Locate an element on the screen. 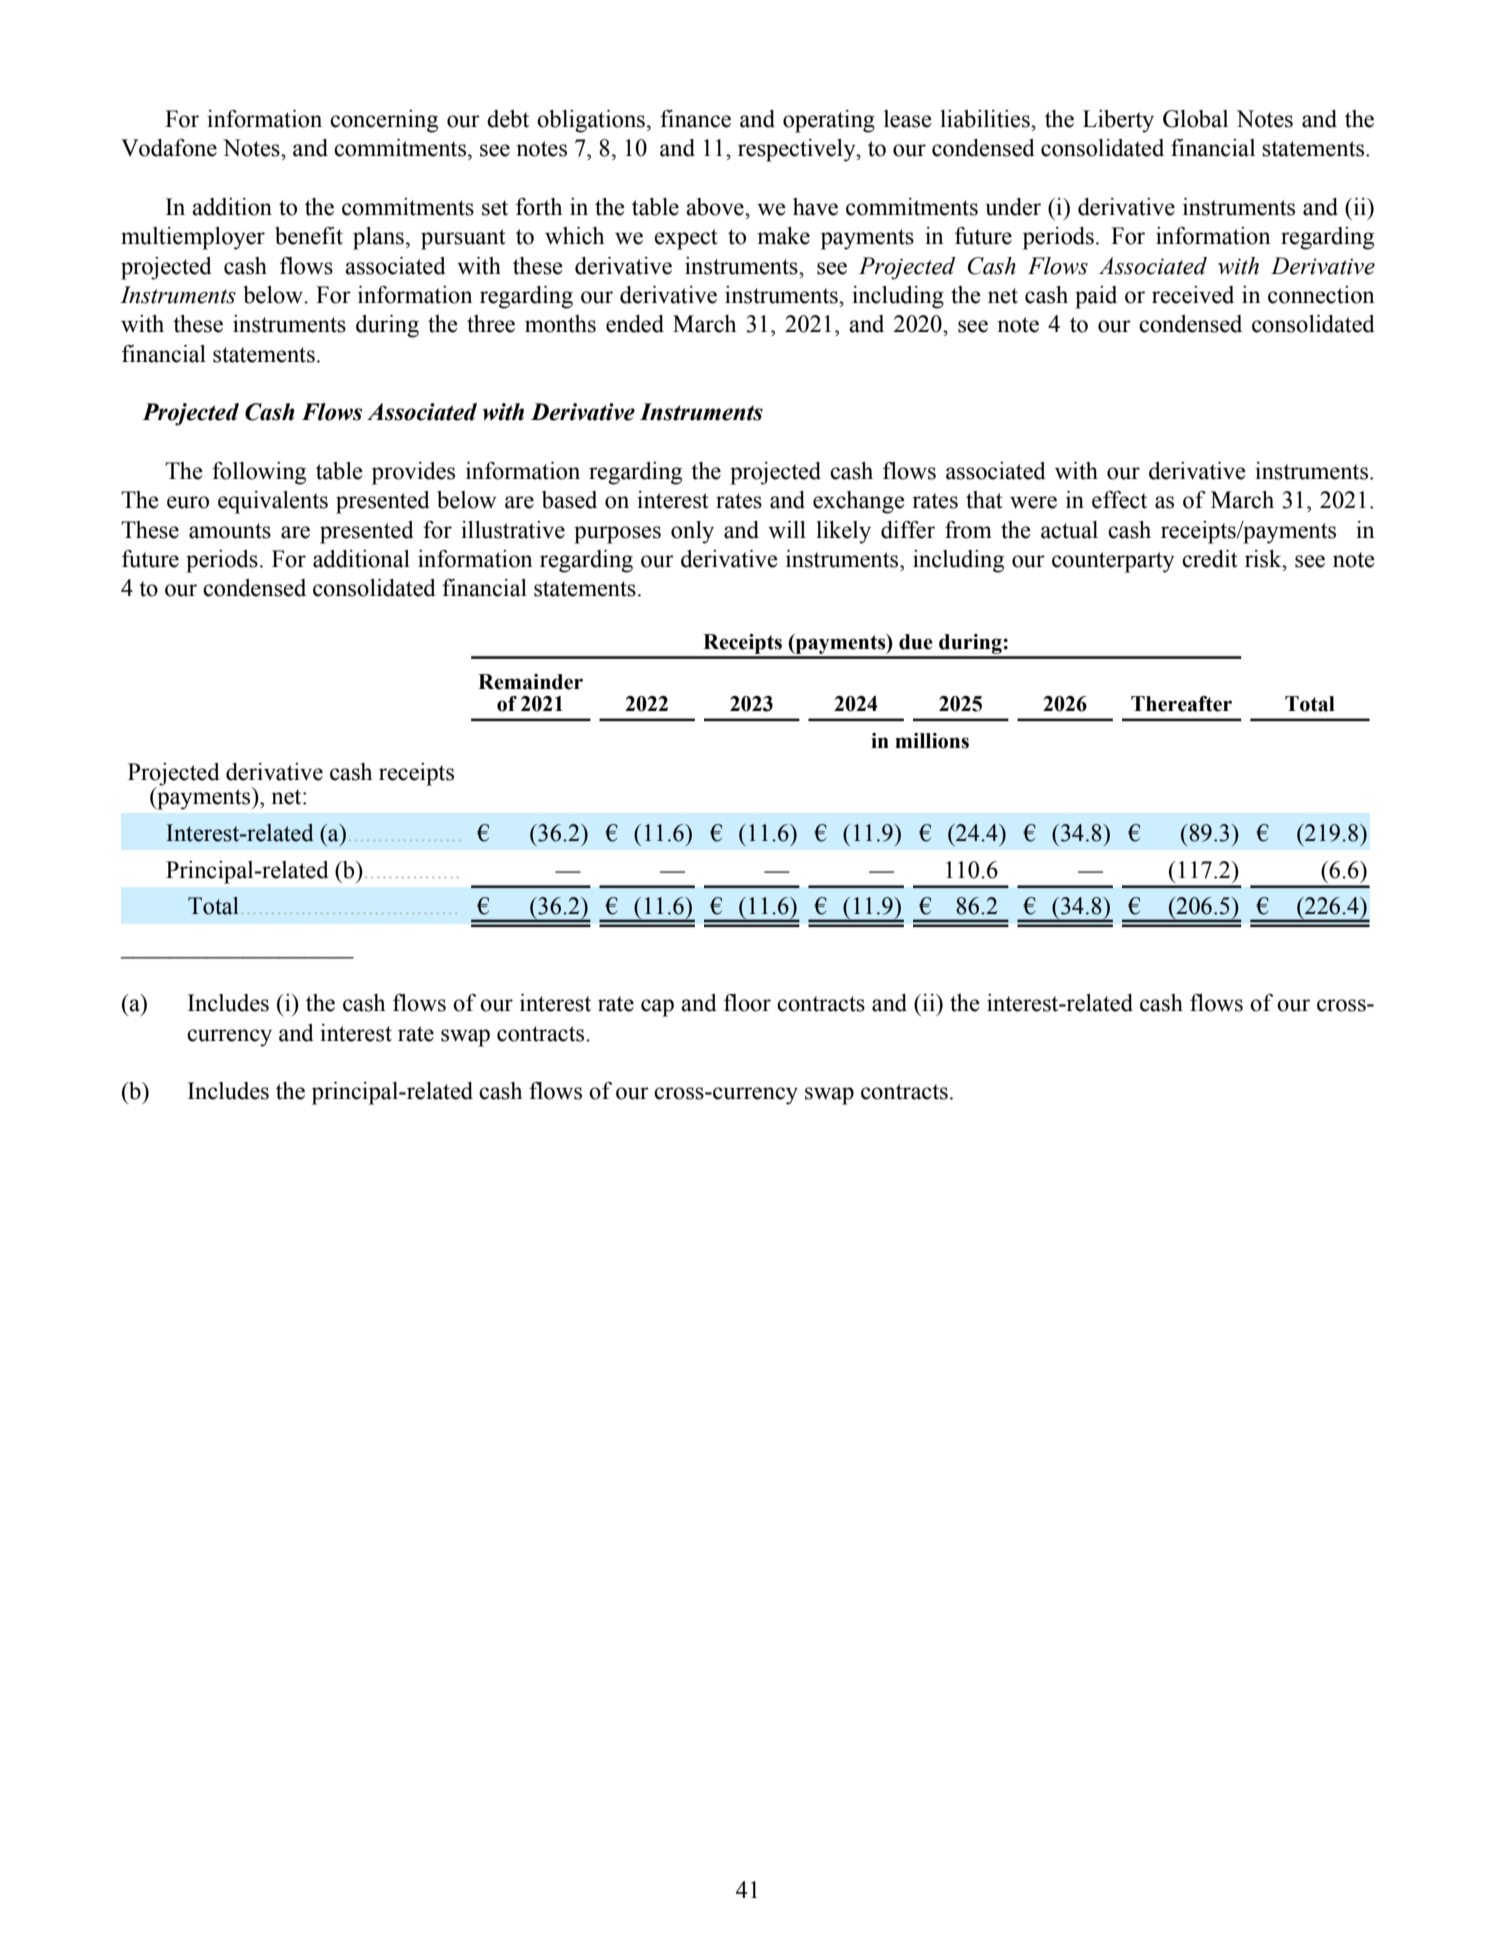 This screenshot has height=1936, width=1496. Remainder is located at coordinates (530, 682).
